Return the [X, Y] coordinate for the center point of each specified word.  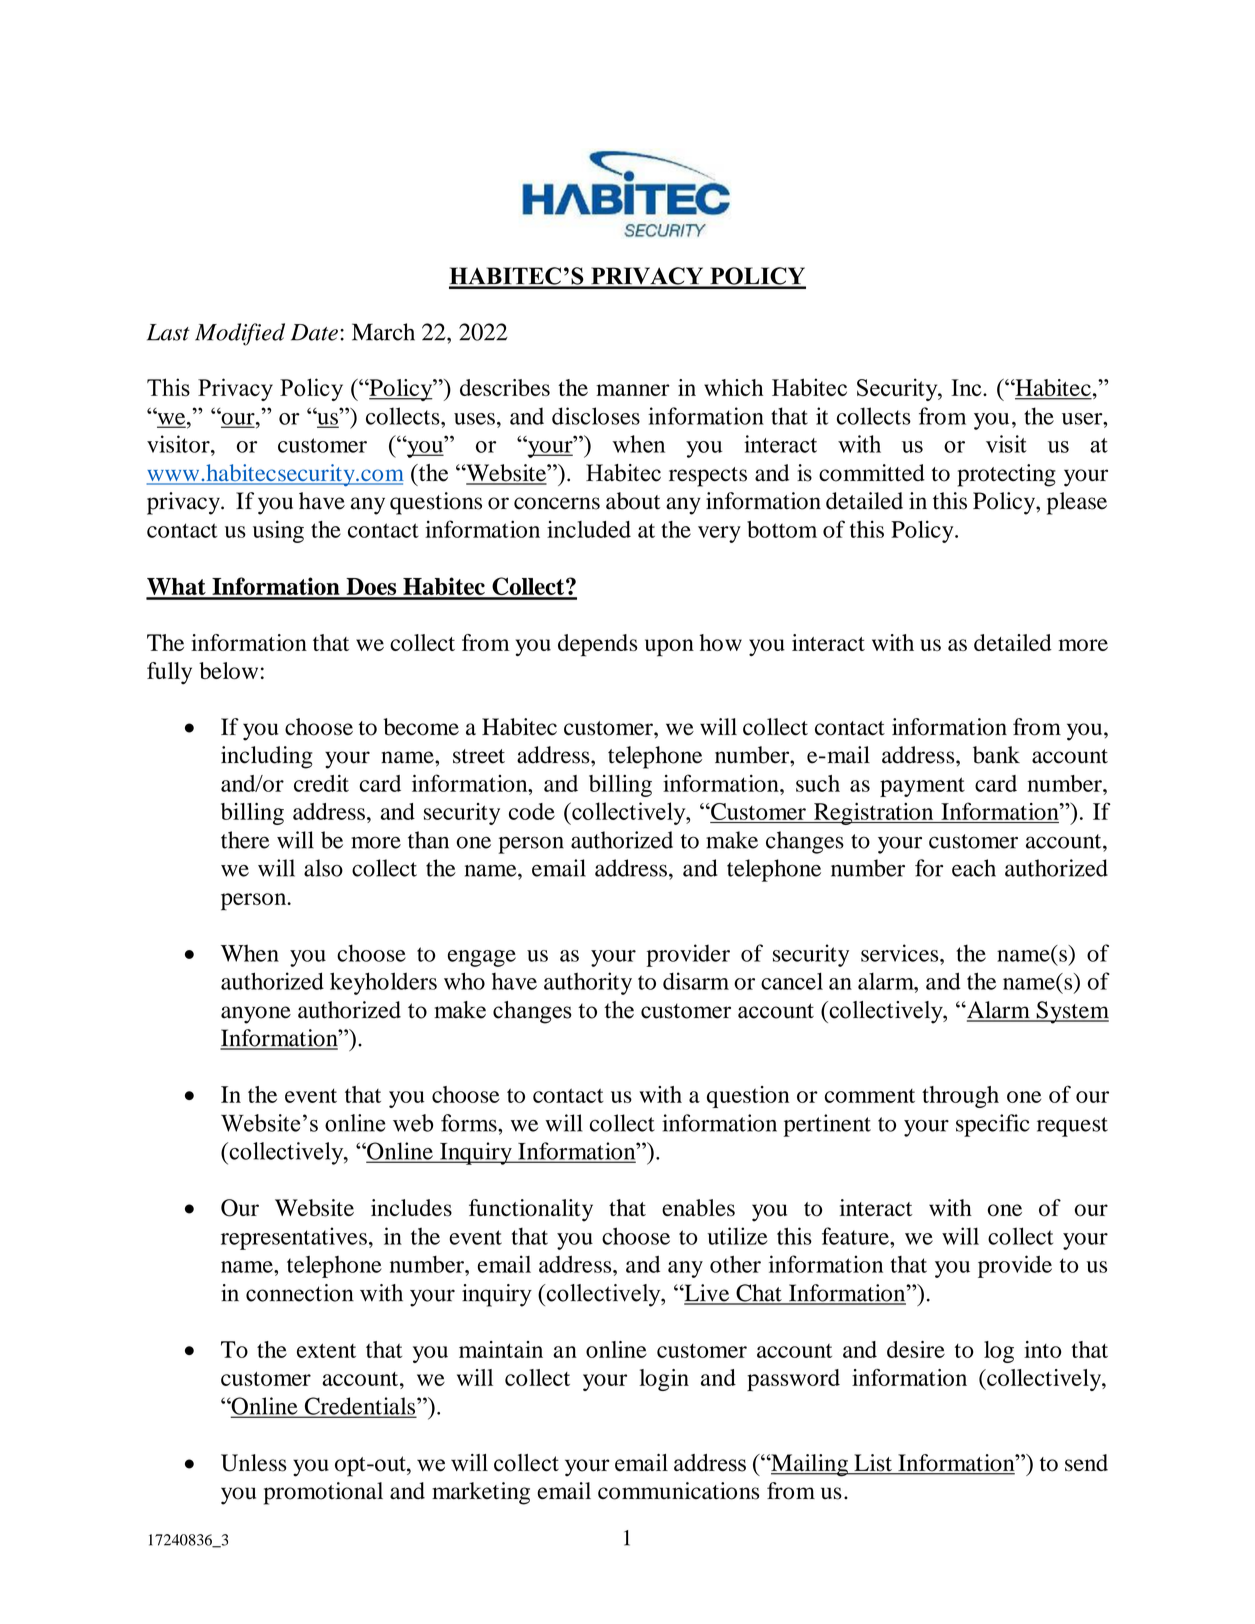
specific [993, 1125]
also [323, 868]
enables [698, 1208]
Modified [240, 334]
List [873, 1464]
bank [996, 755]
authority [588, 983]
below [228, 670]
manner [633, 390]
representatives [294, 1238]
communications [678, 1491]
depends [597, 645]
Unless [253, 1463]
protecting [1006, 475]
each [974, 868]
